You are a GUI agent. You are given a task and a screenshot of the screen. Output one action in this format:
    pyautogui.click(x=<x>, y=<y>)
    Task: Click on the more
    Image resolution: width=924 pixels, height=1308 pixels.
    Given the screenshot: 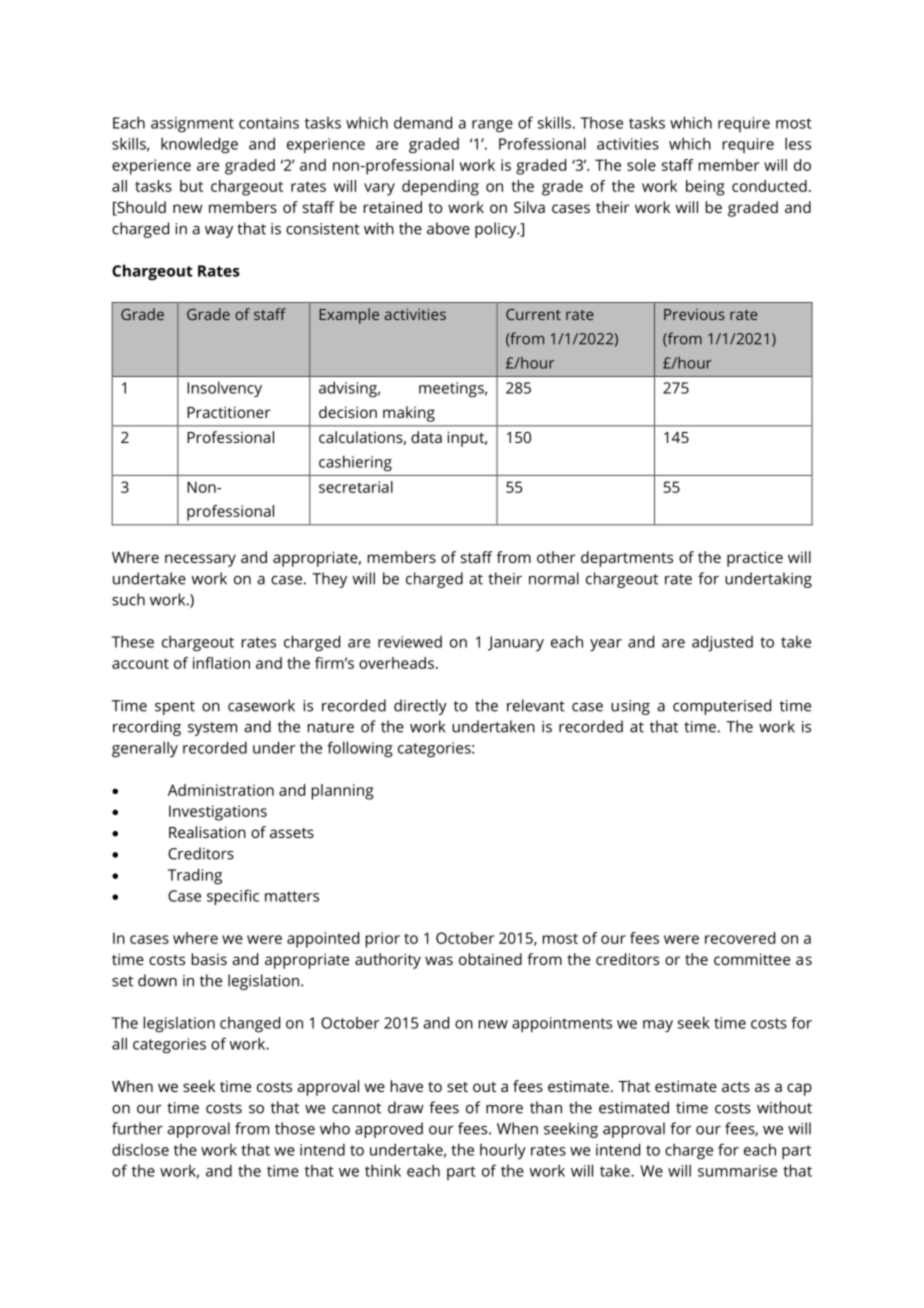 What is the action you would take?
    pyautogui.click(x=504, y=1109)
